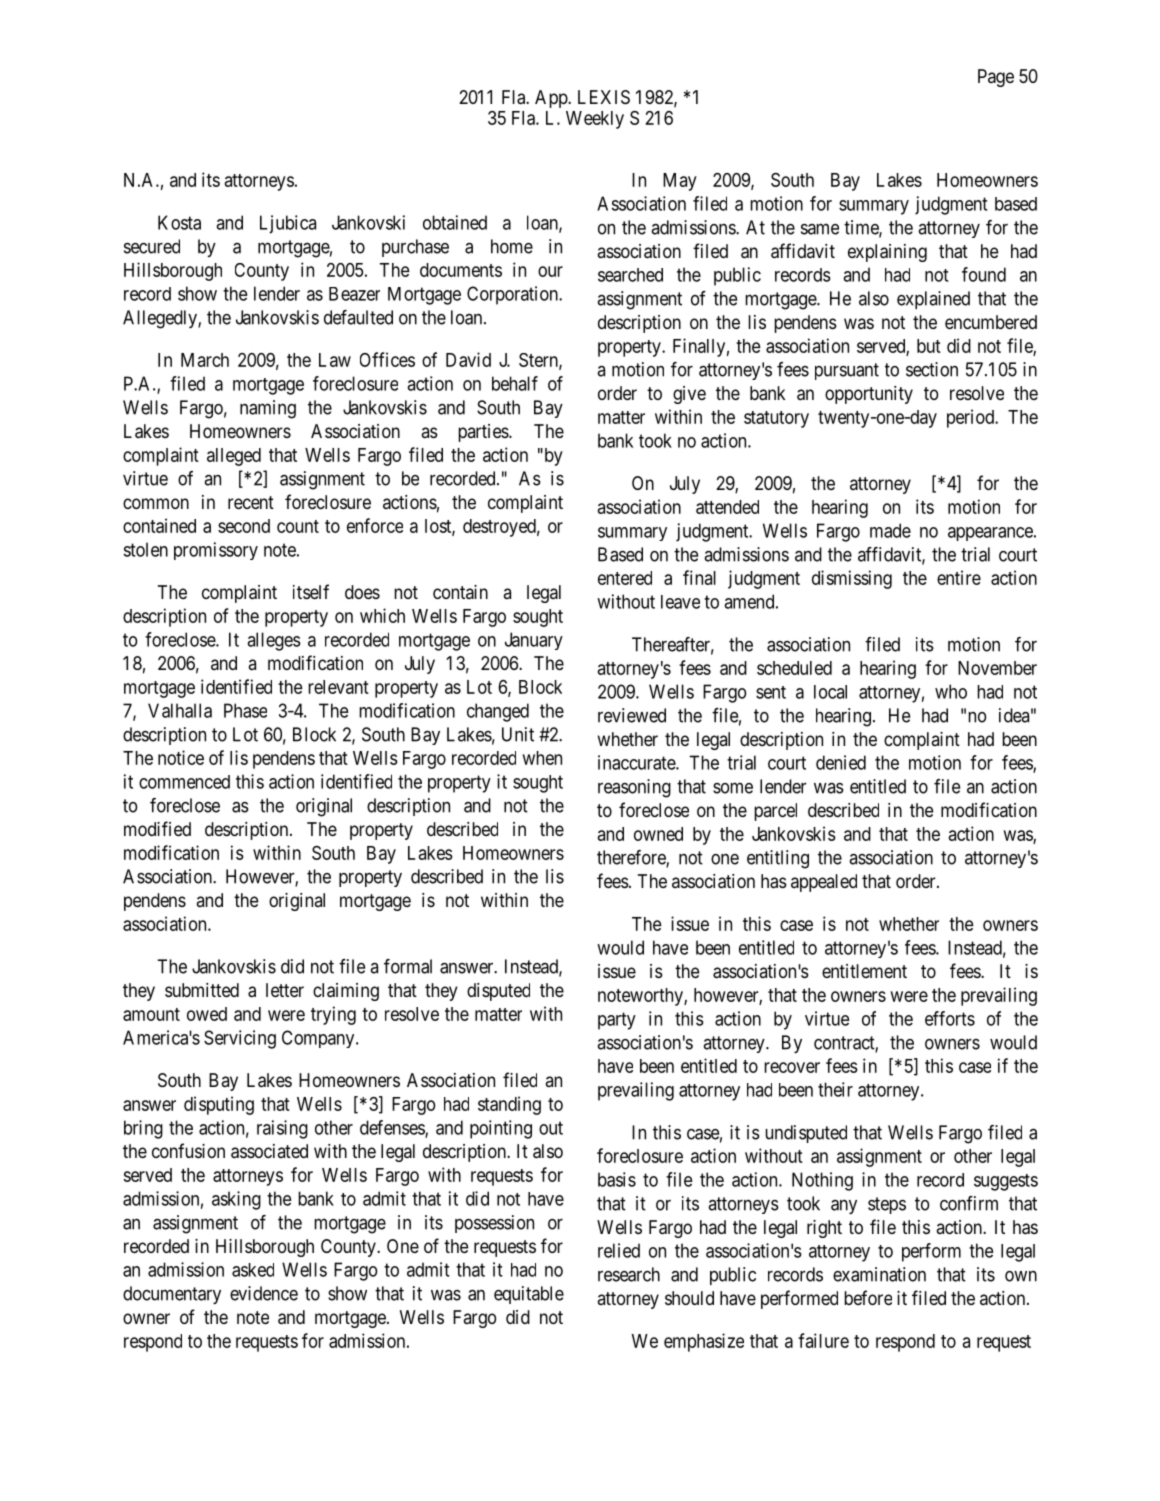 The width and height of the image is (1160, 1501). I want to click on letter, so click(285, 990).
